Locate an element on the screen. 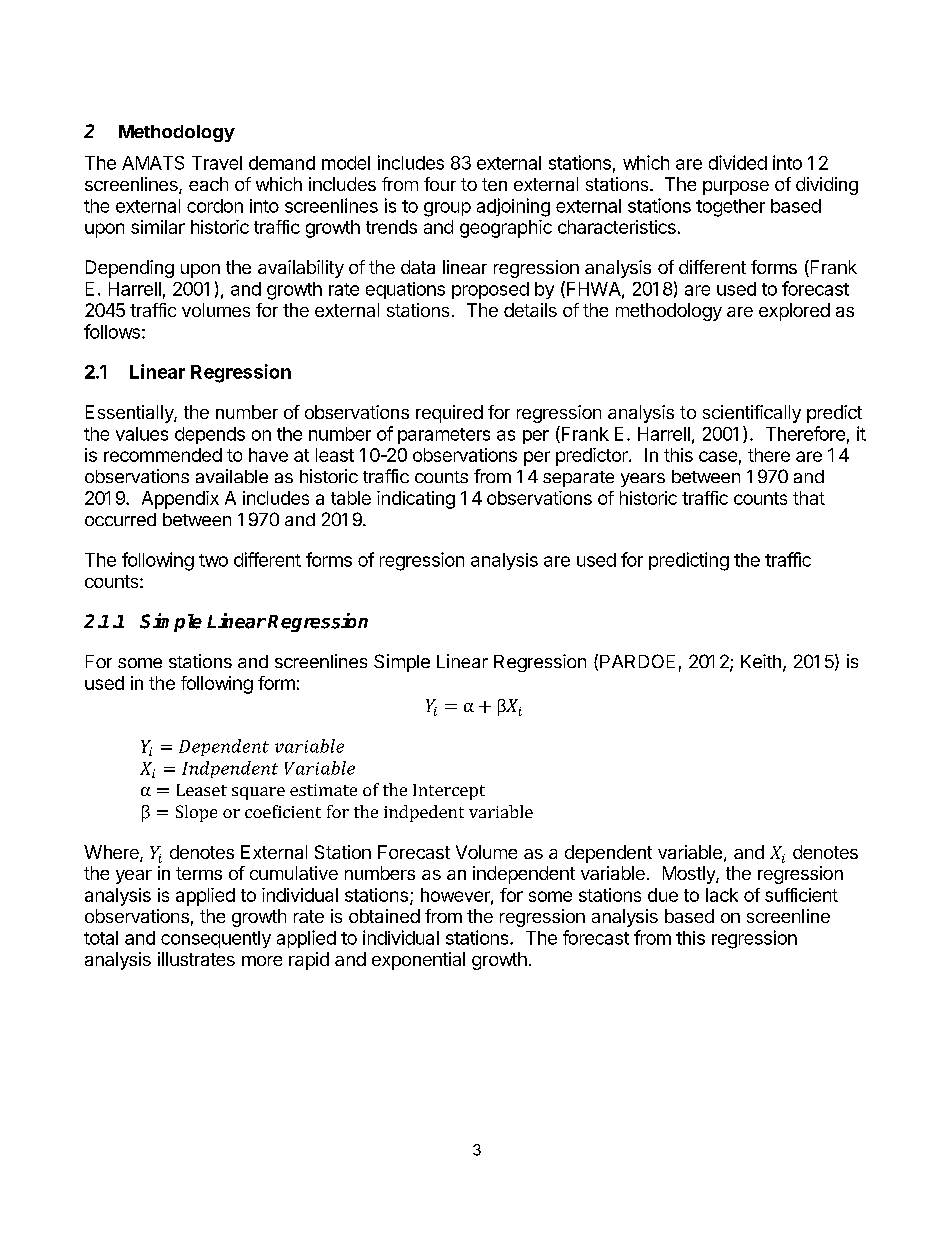 Image resolution: width=952 pixels, height=1233 pixels. consequently is located at coordinates (216, 939).
